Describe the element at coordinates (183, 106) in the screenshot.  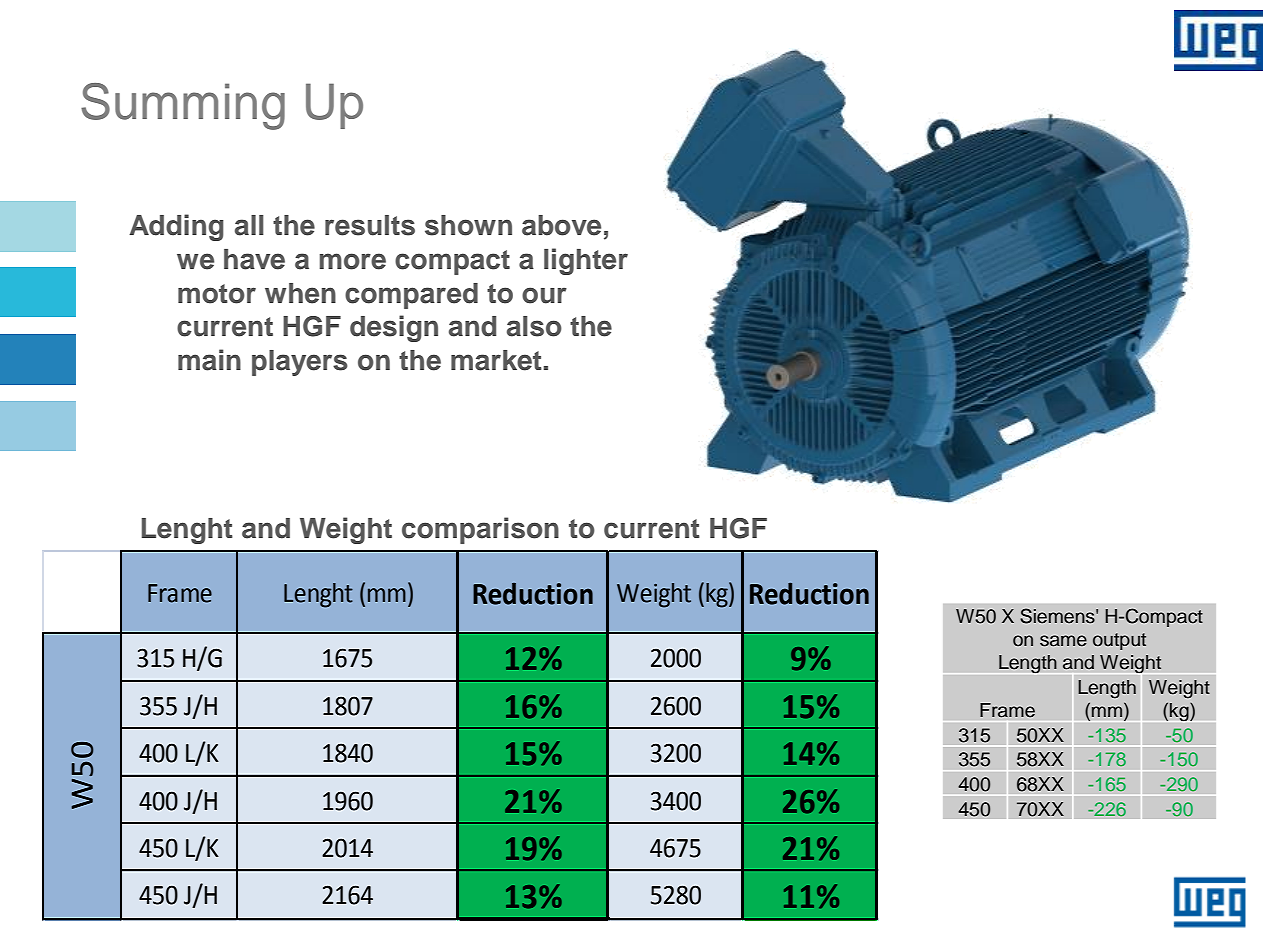
I see `Summing` at that location.
